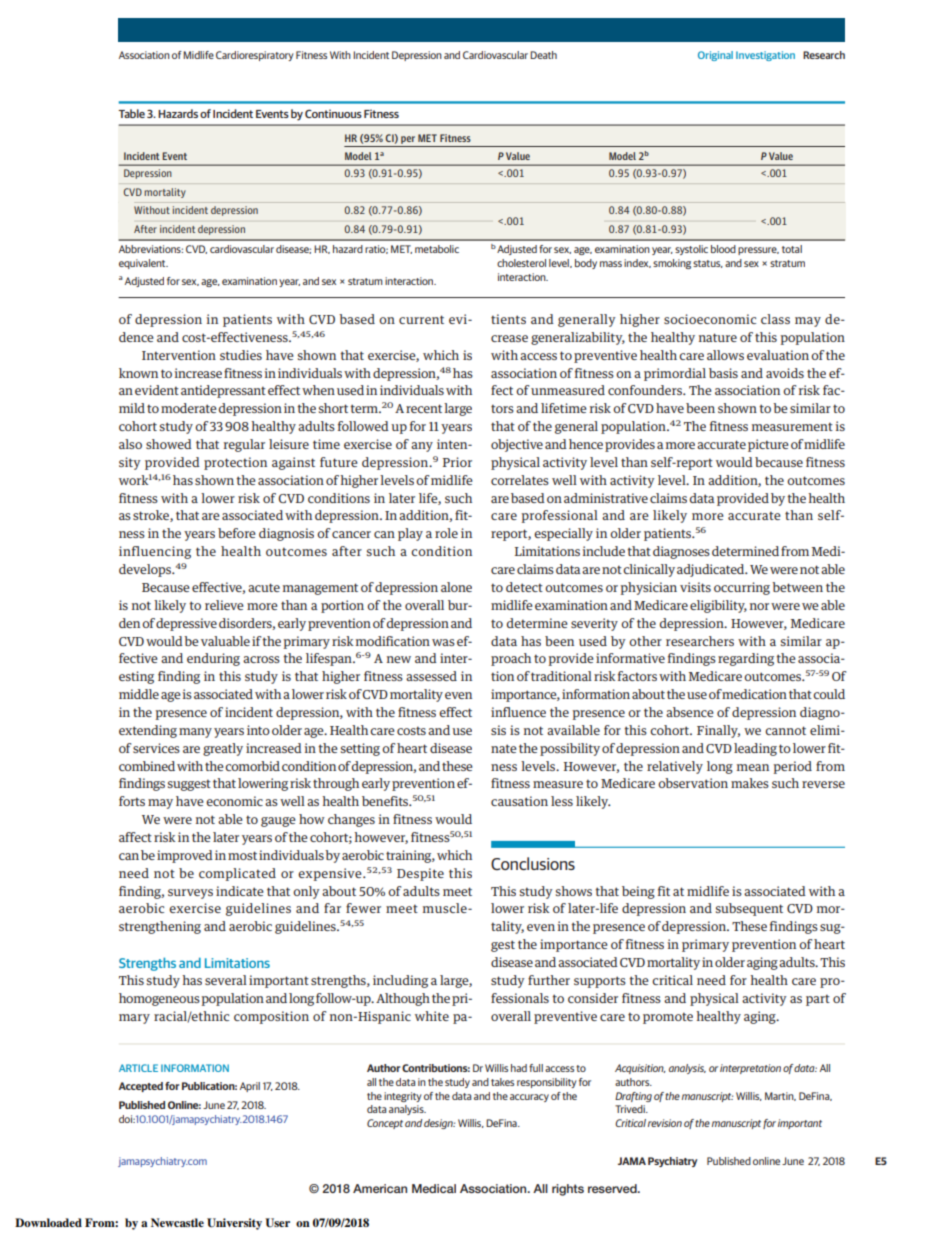 The height and width of the page is (1233, 952). Describe the element at coordinates (177, 1222) in the page. I see `Newcastle` at that location.
